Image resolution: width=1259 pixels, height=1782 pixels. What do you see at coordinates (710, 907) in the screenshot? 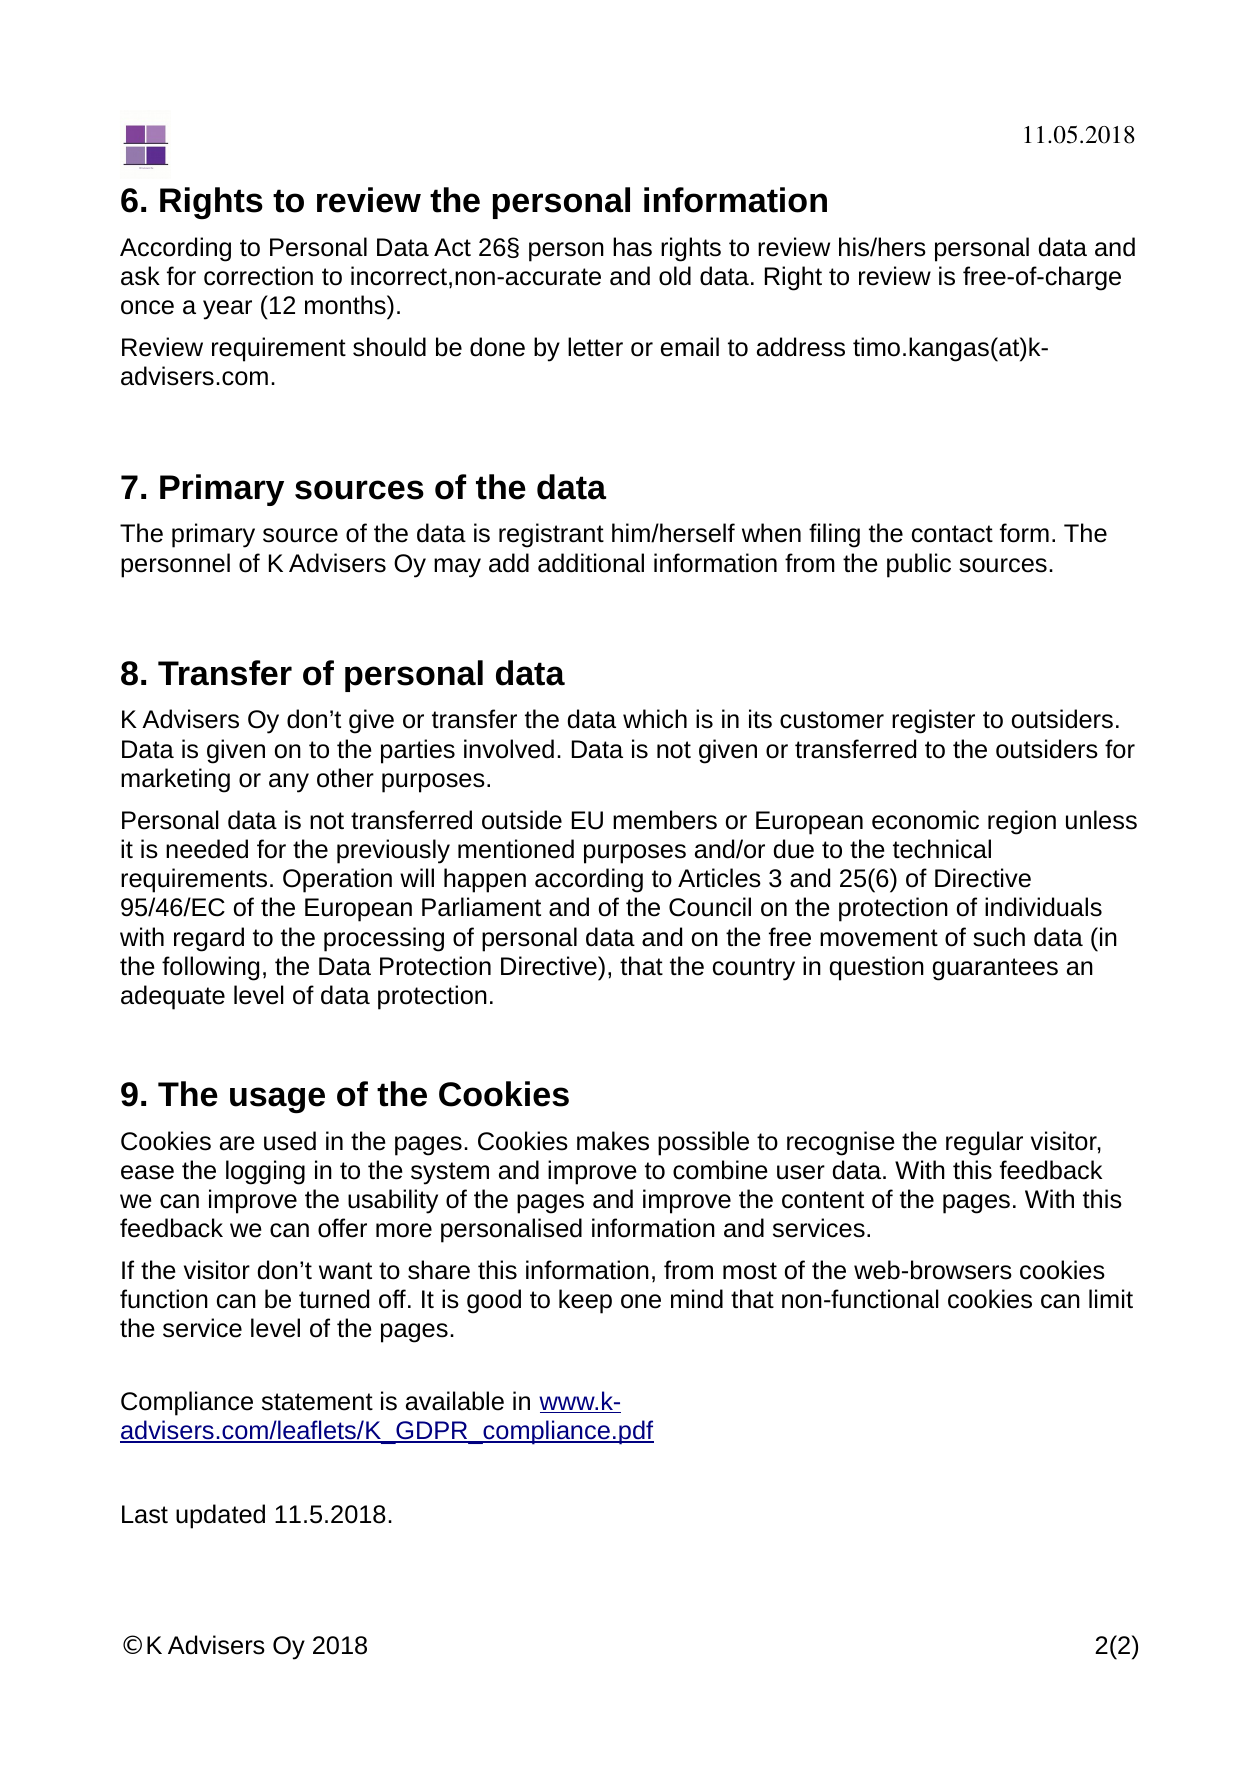
I see `Council` at bounding box center [710, 907].
